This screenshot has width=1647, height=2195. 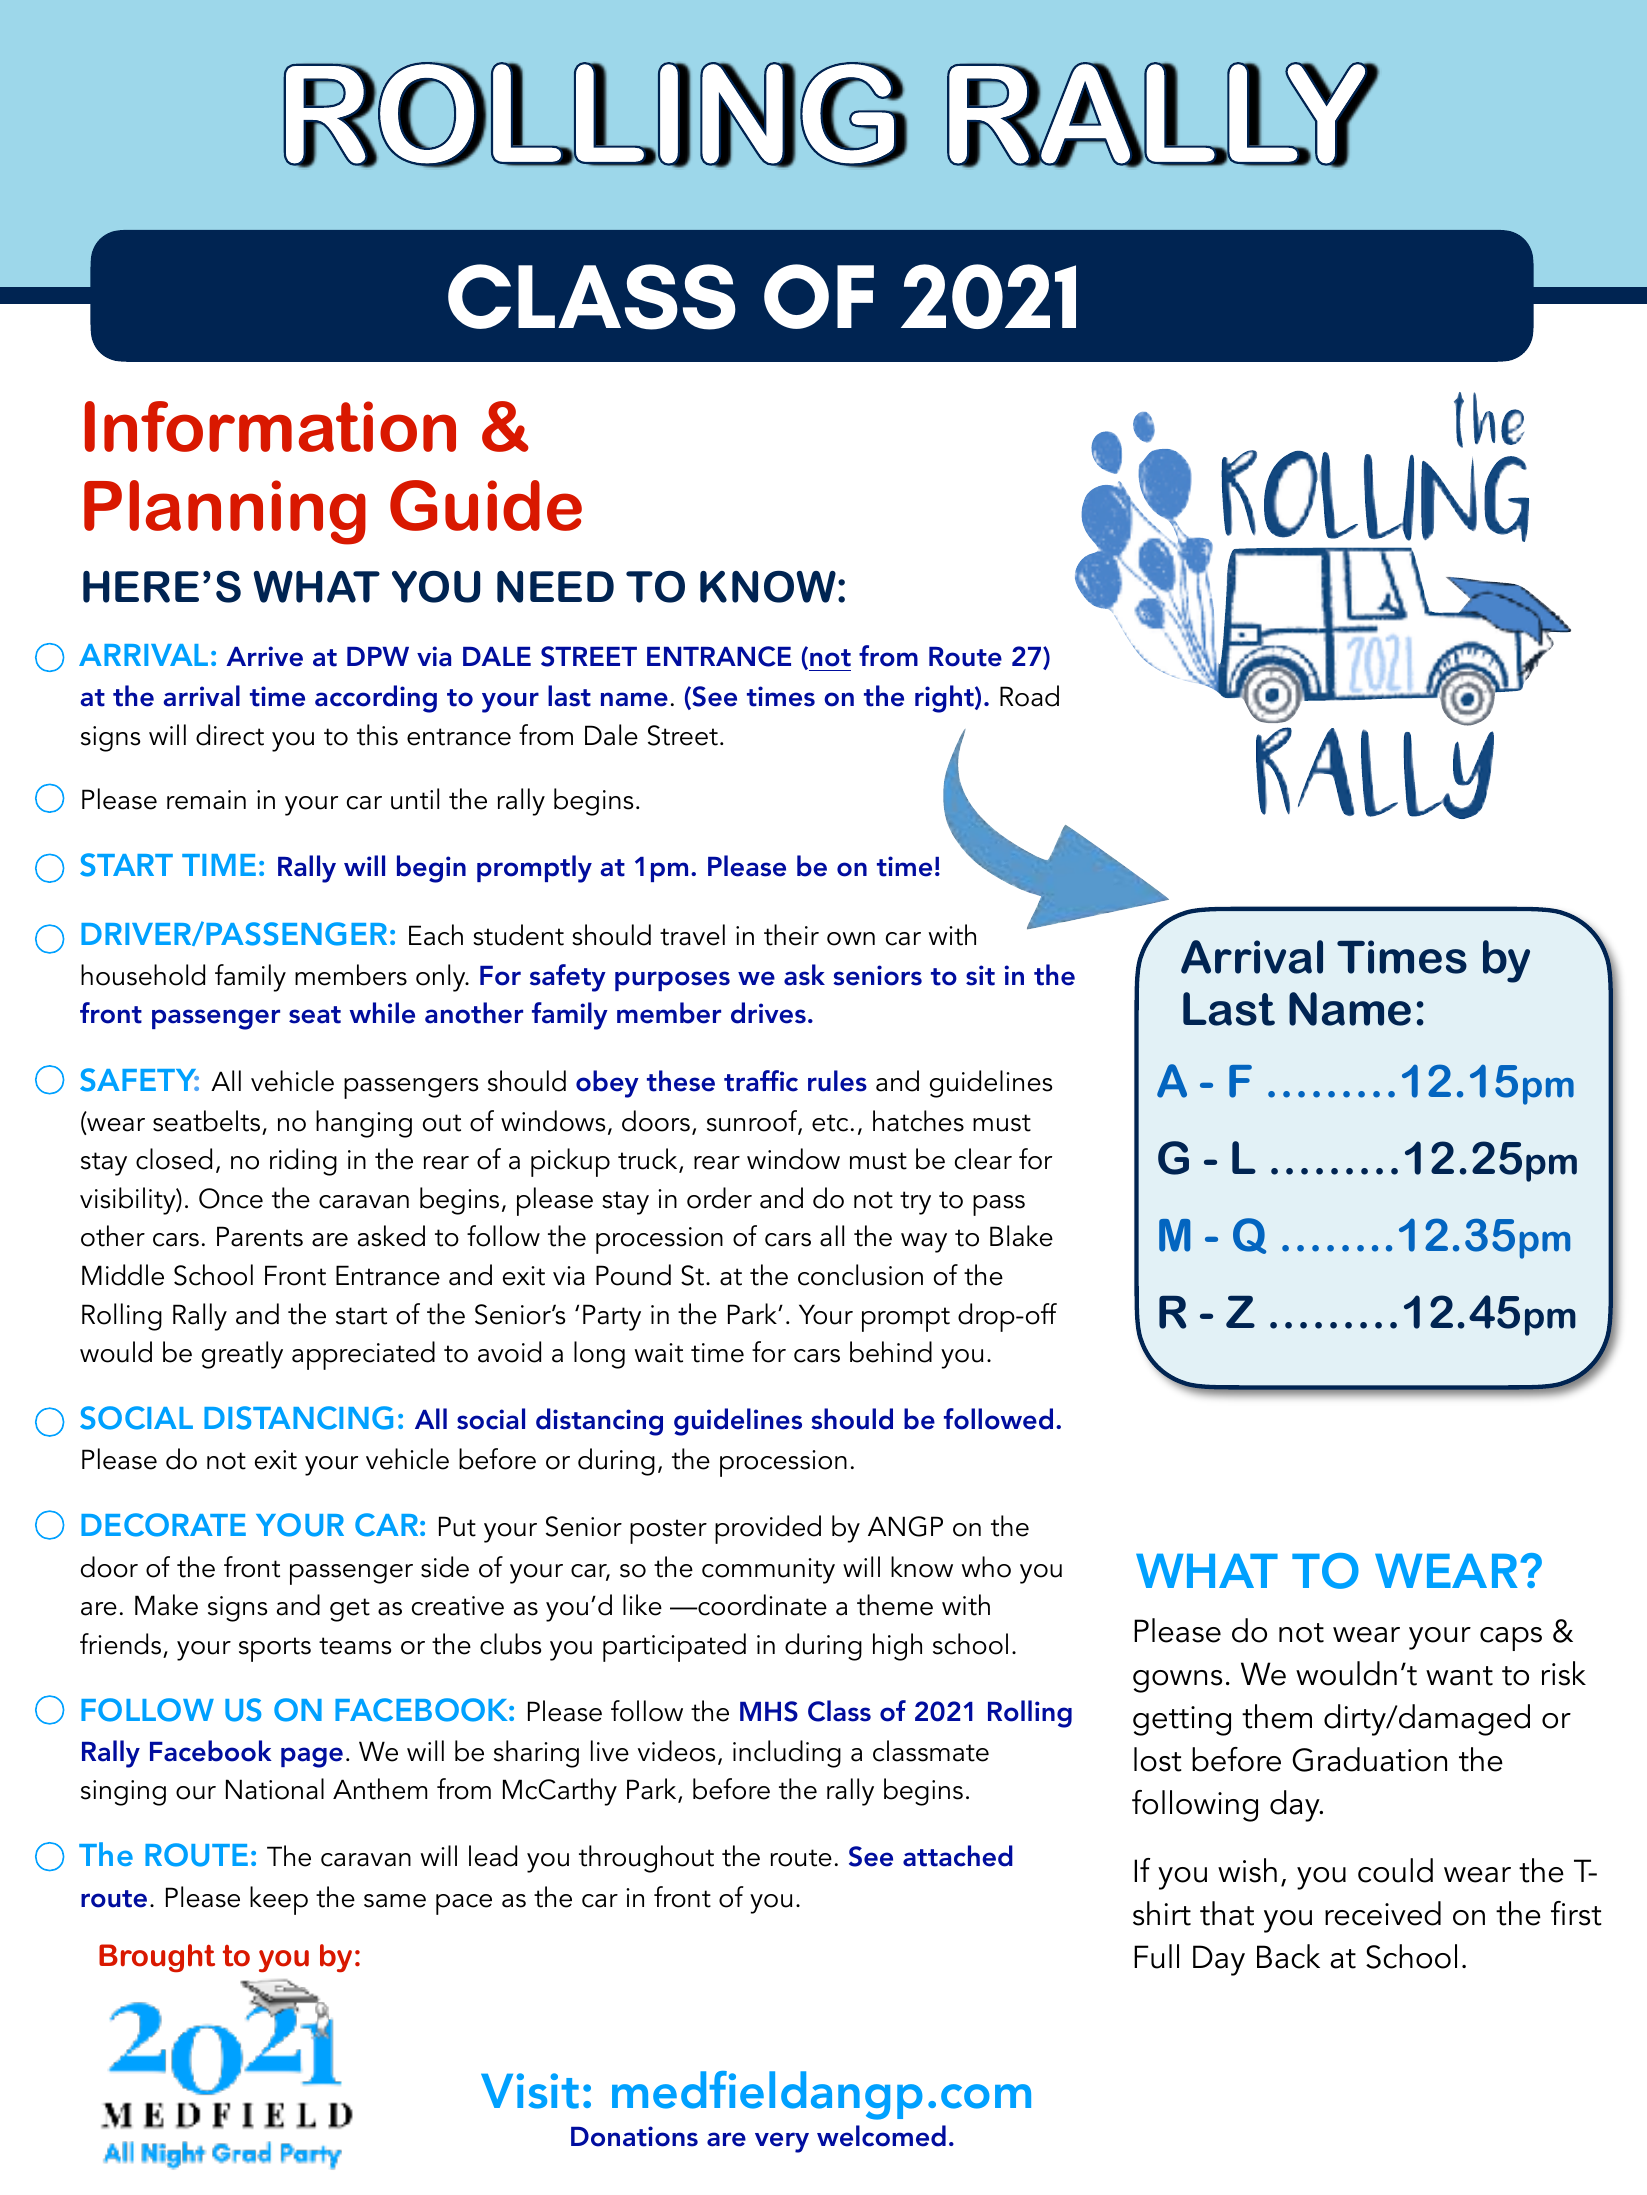 I want to click on clear, so click(x=983, y=1159).
